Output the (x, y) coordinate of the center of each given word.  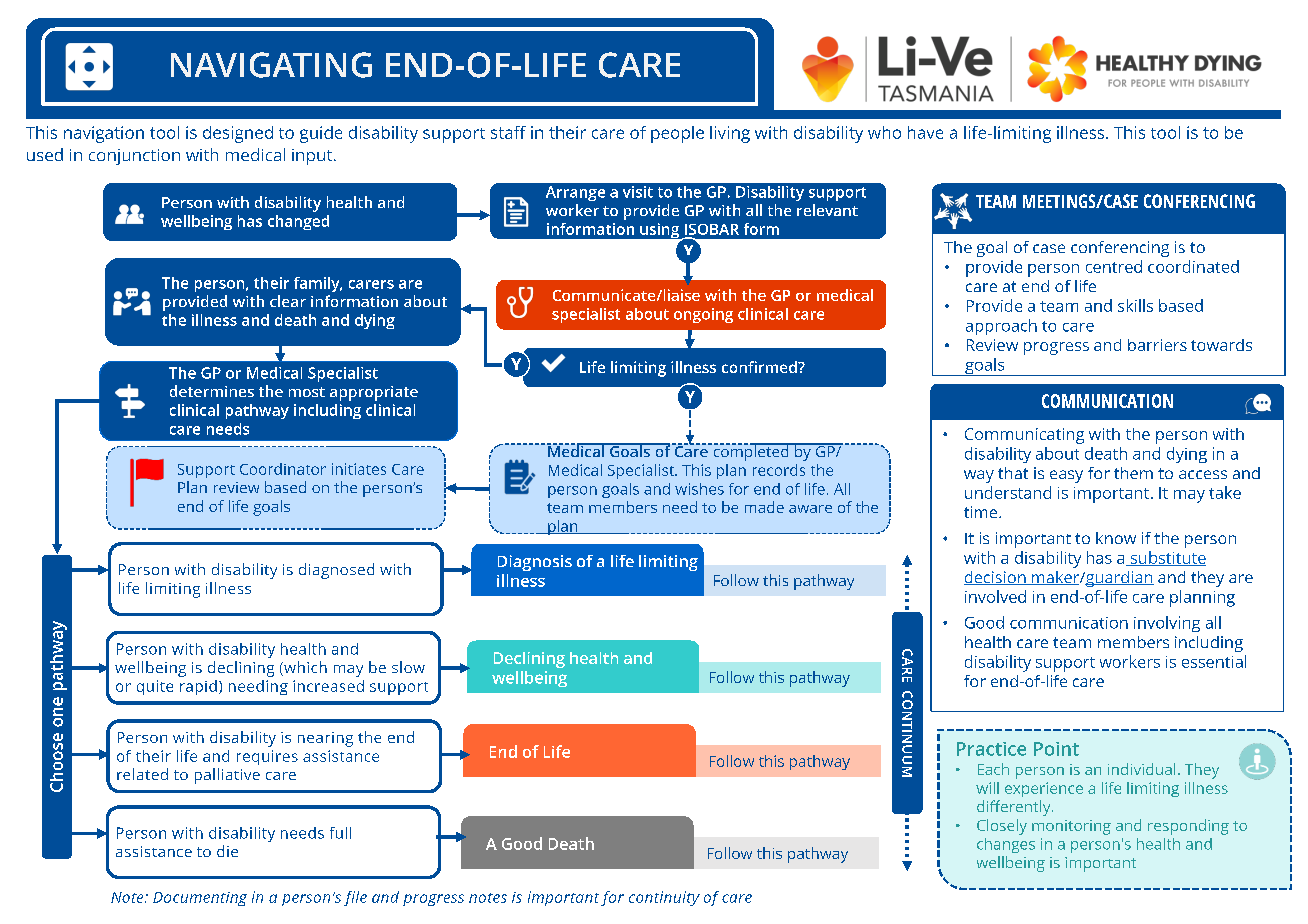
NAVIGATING (271, 65)
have (925, 132)
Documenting (200, 899)
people (677, 134)
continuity (664, 898)
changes (1006, 845)
